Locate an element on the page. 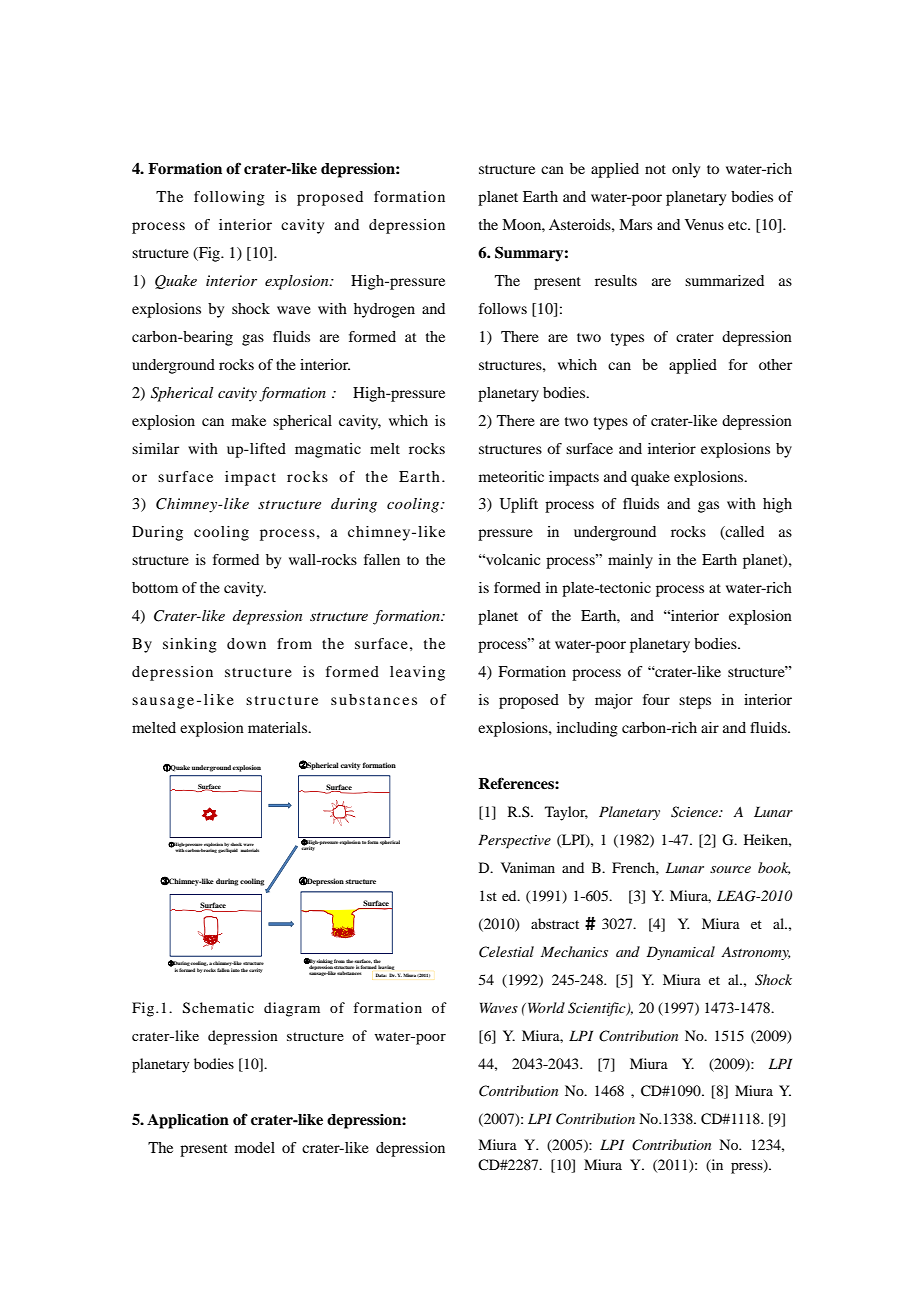 The height and width of the image is (1308, 924). Celestial is located at coordinates (506, 952).
